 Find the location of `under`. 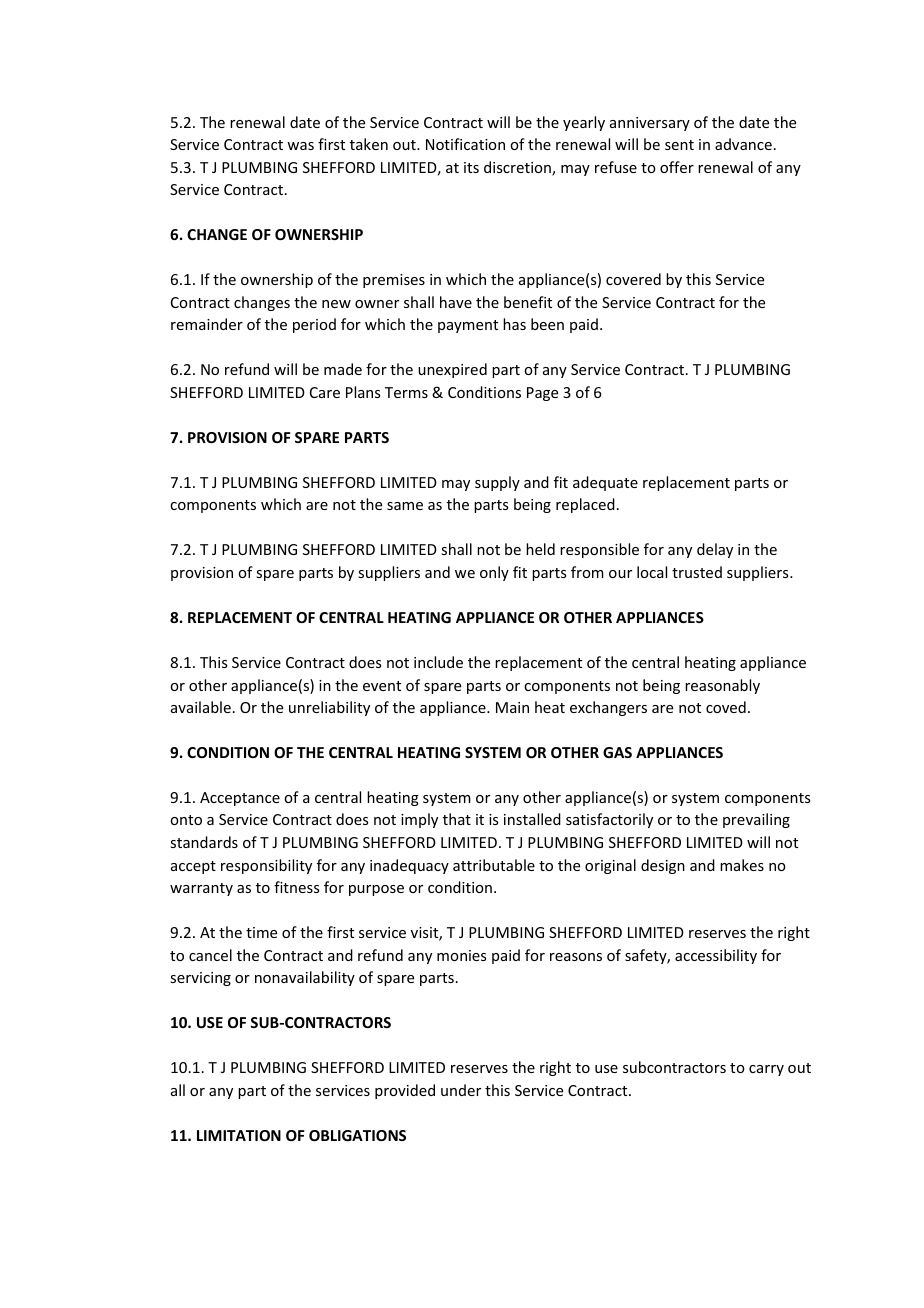

under is located at coordinates (461, 1090).
